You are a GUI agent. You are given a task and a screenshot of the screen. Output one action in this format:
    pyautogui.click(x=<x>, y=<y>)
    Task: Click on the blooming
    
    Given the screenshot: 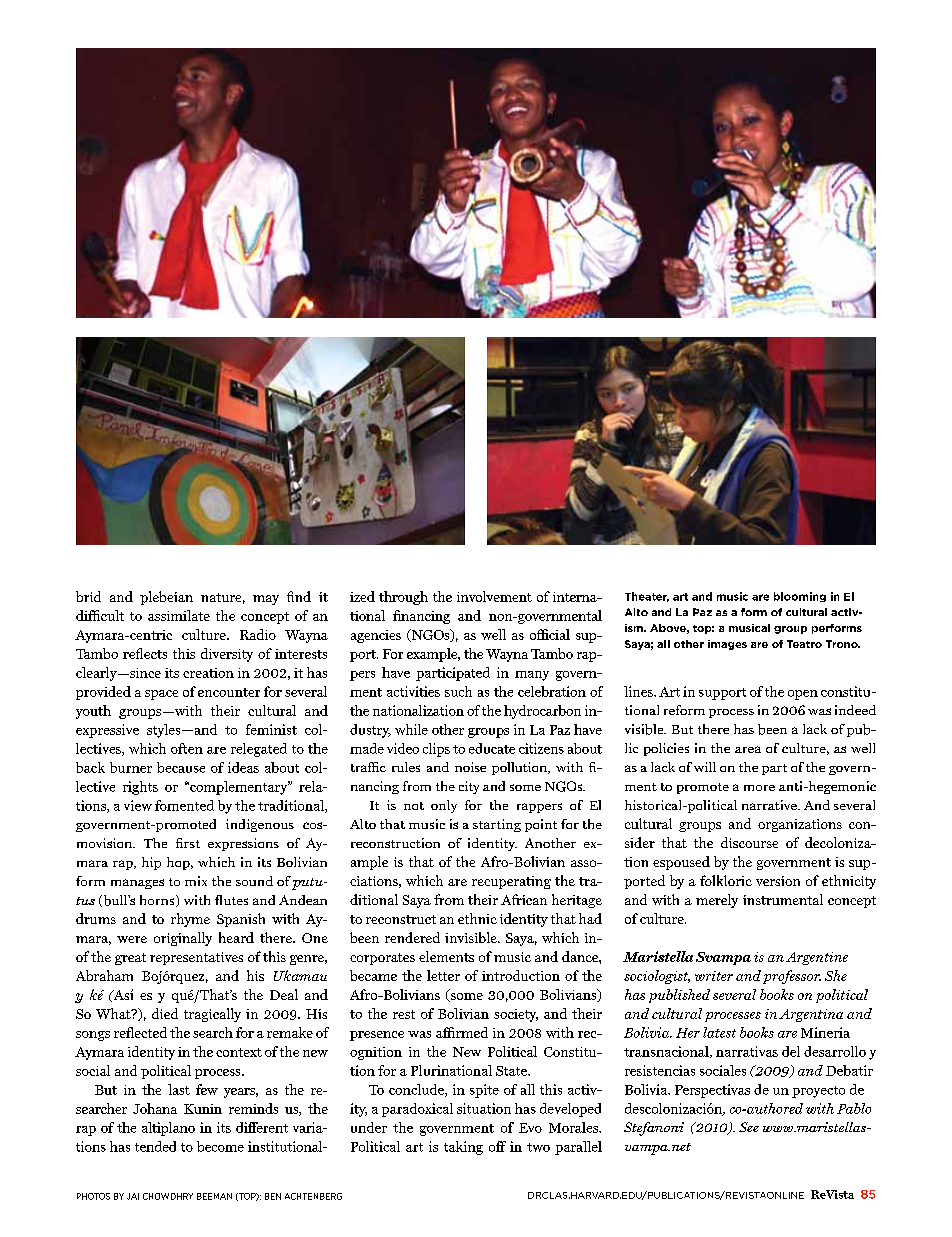 What is the action you would take?
    pyautogui.click(x=800, y=597)
